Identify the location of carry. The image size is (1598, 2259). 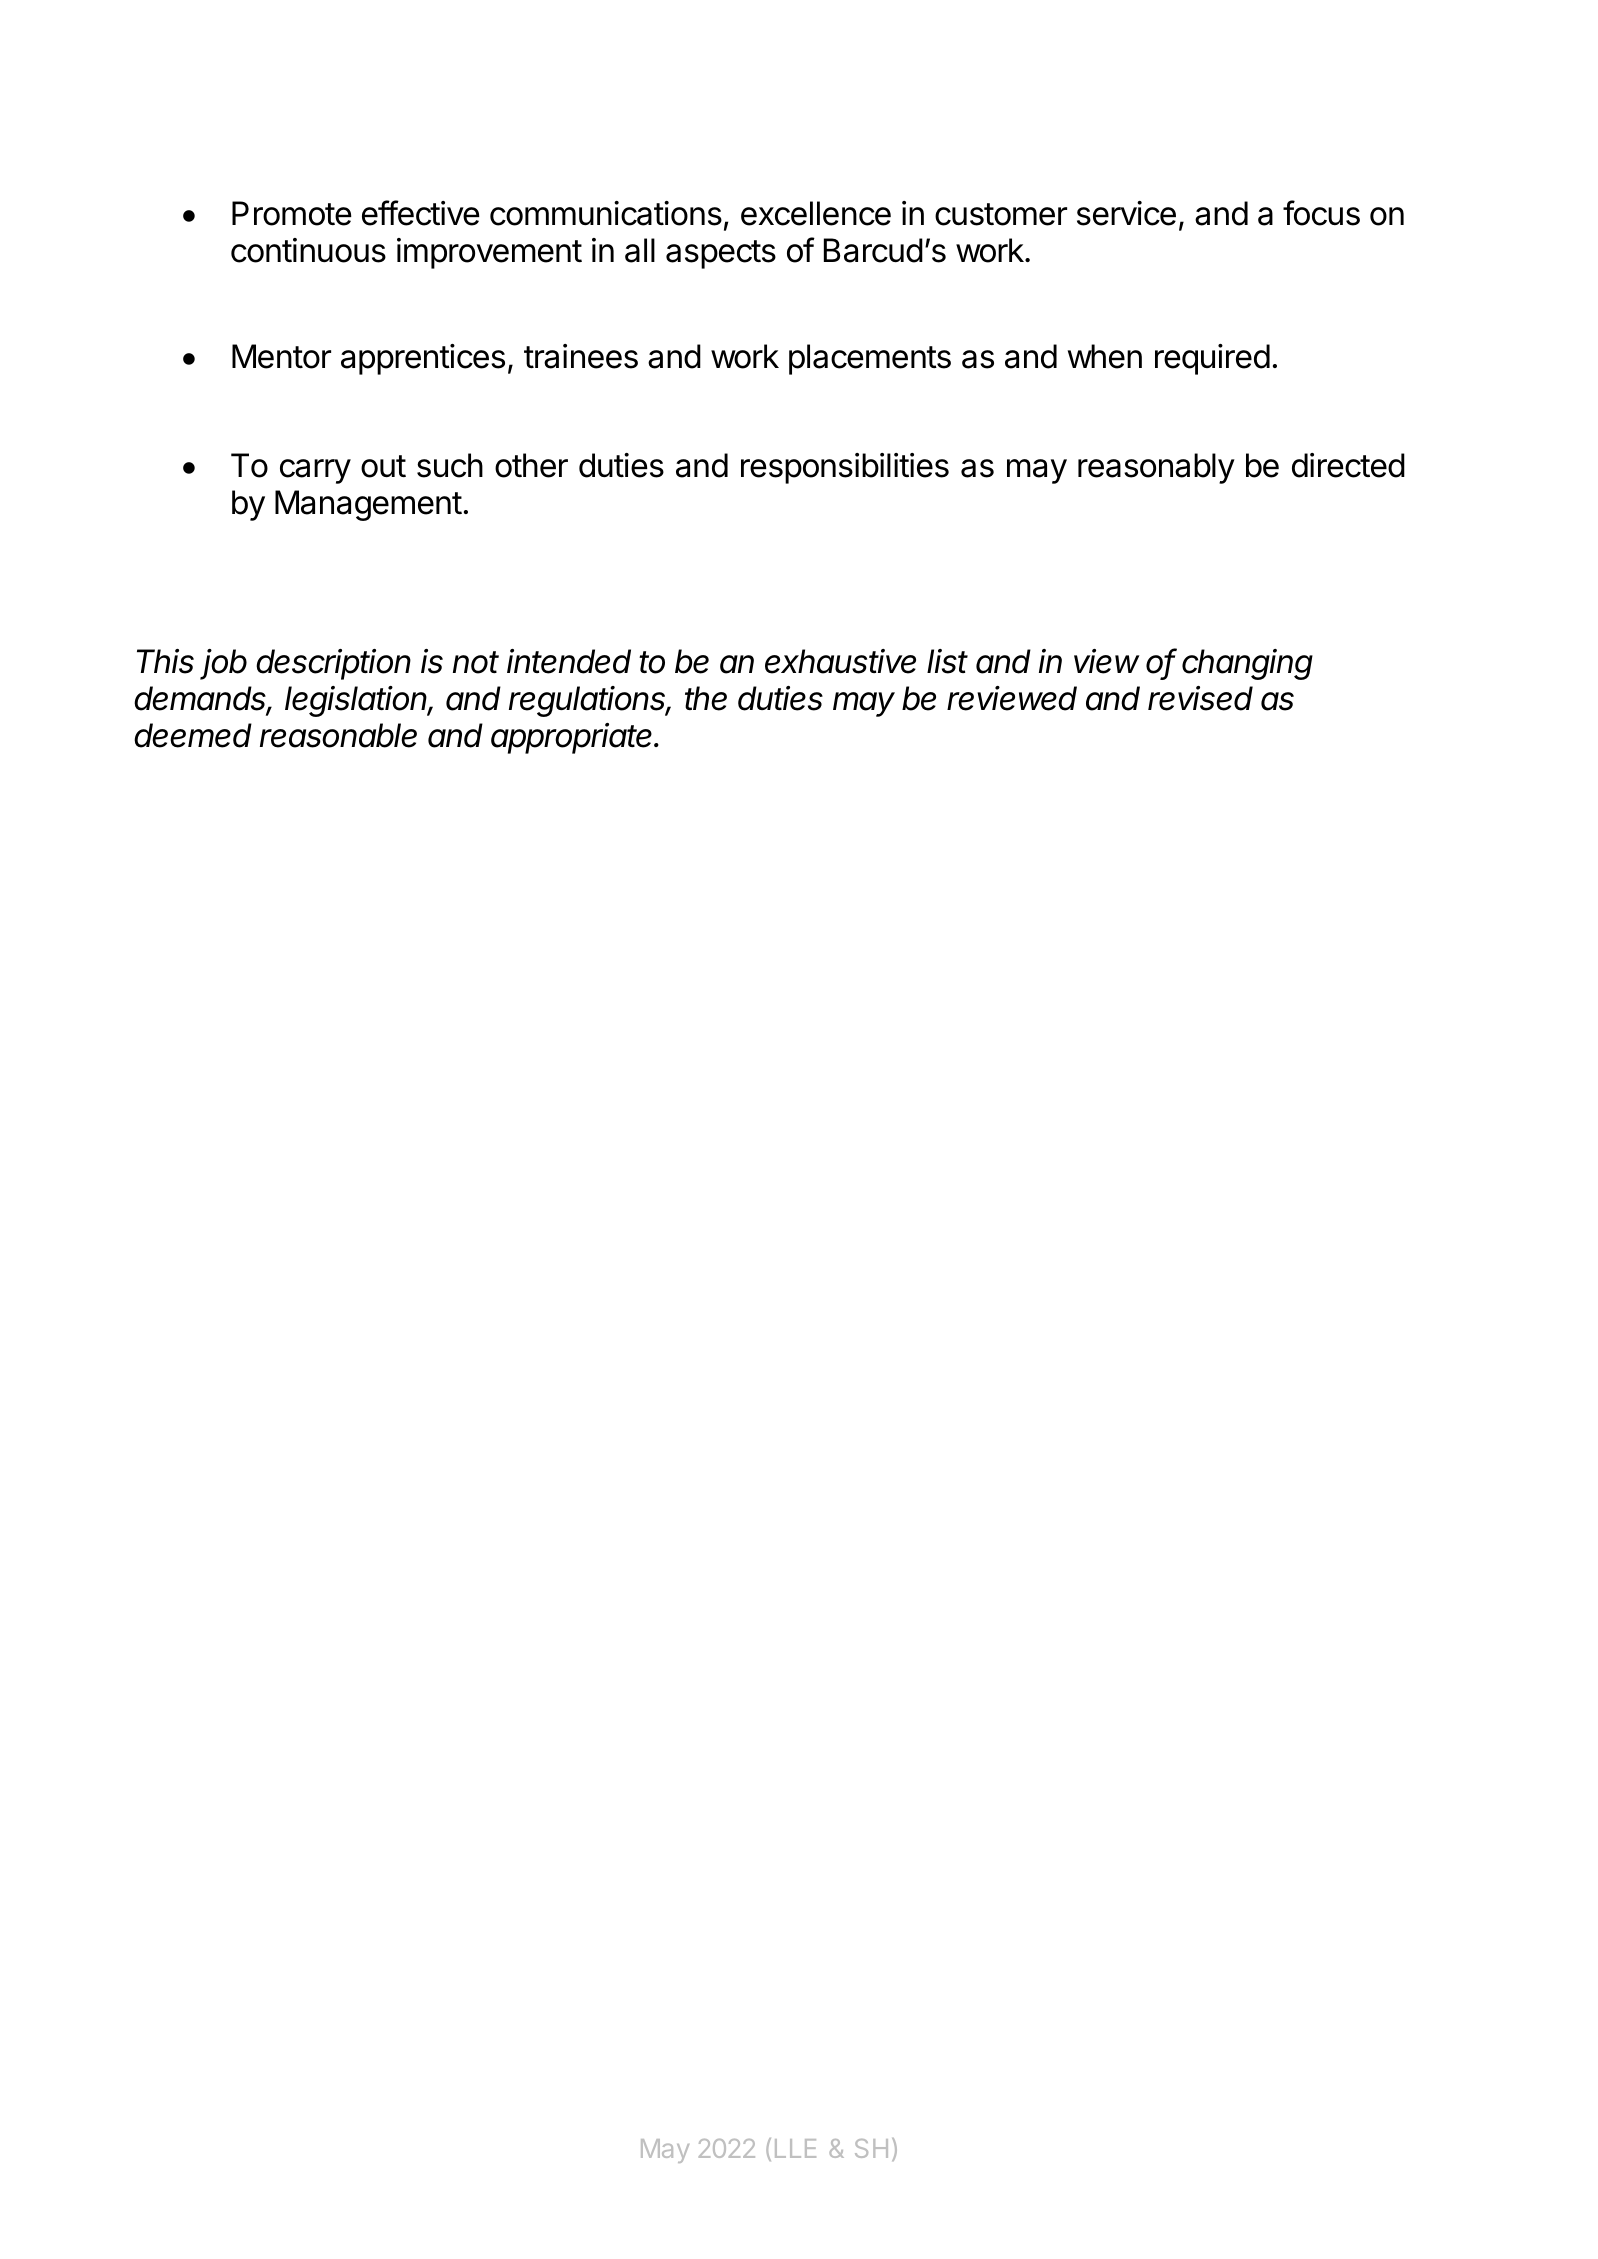
(315, 471).
